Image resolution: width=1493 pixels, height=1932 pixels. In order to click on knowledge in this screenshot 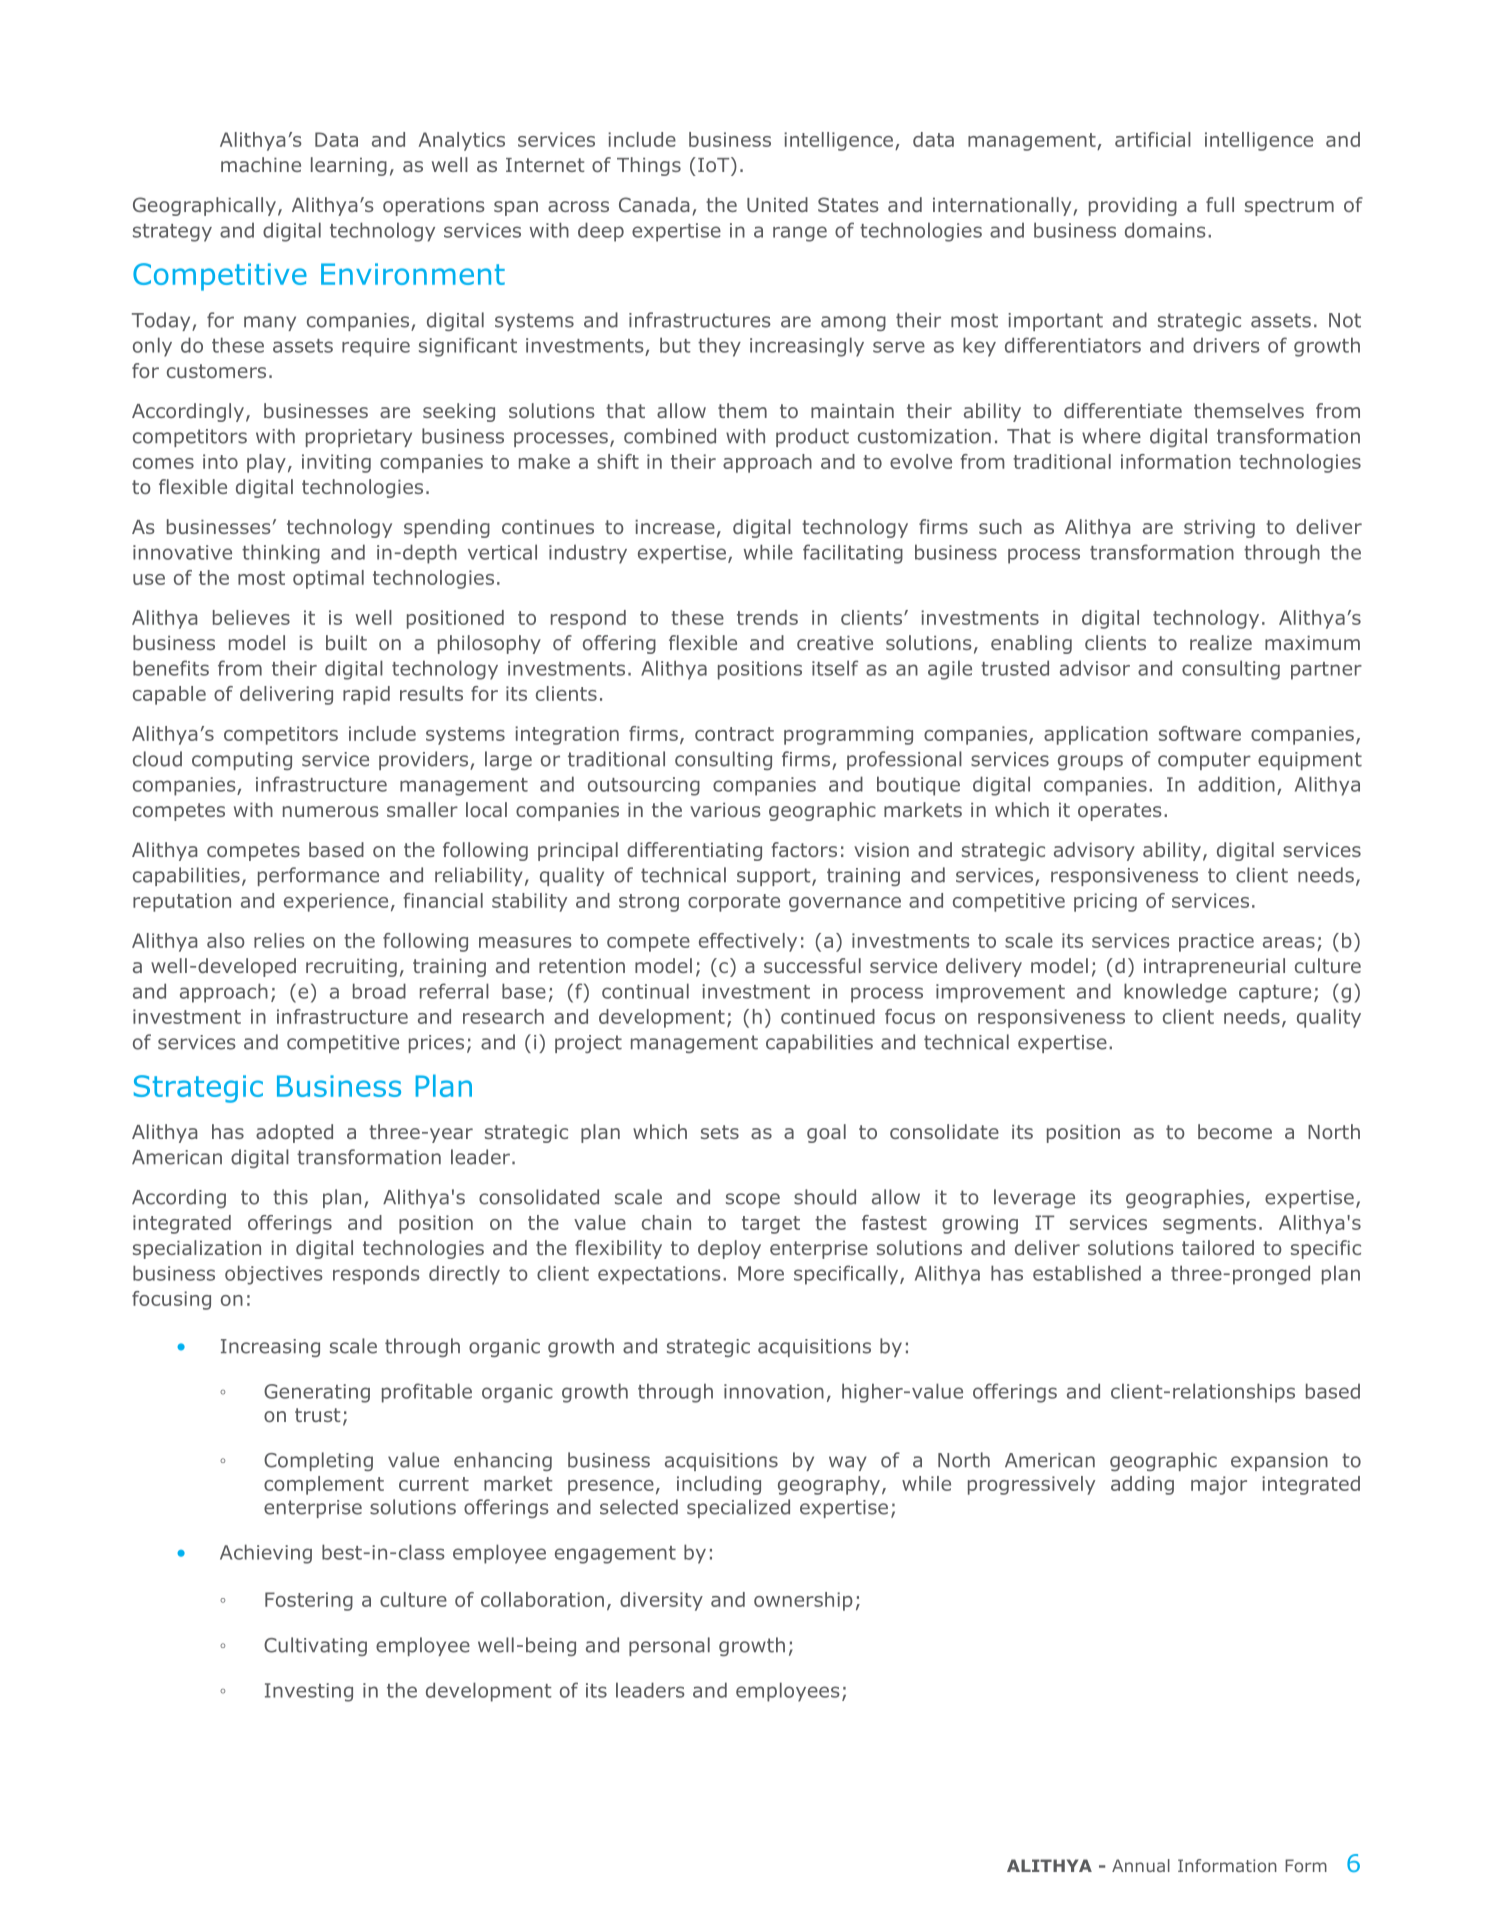, I will do `click(1175, 993)`.
